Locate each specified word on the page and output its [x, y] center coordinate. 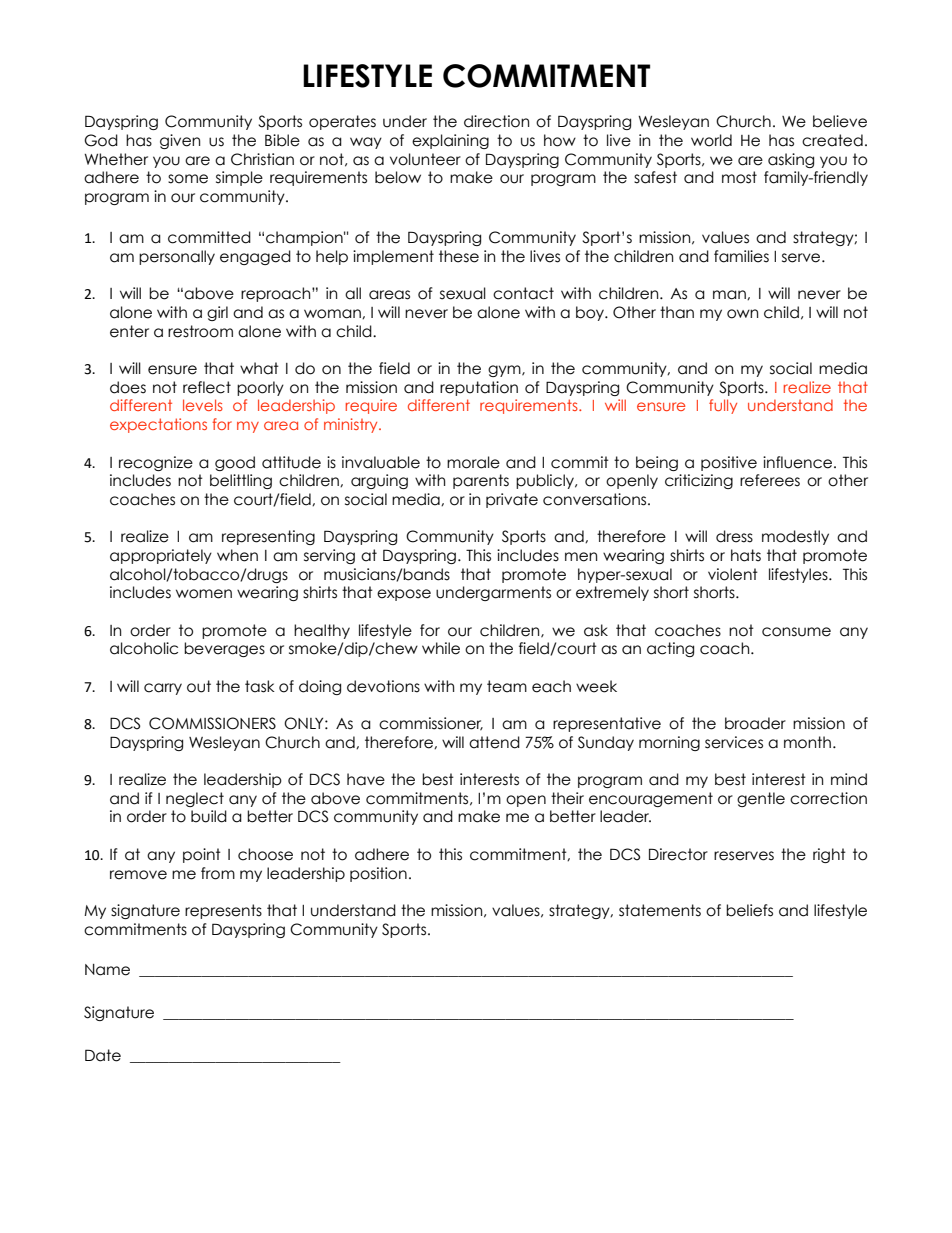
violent [733, 574]
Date [103, 1055]
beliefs [749, 910]
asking [791, 160]
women [204, 594]
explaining [450, 141]
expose [404, 595]
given [180, 141]
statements [660, 910]
